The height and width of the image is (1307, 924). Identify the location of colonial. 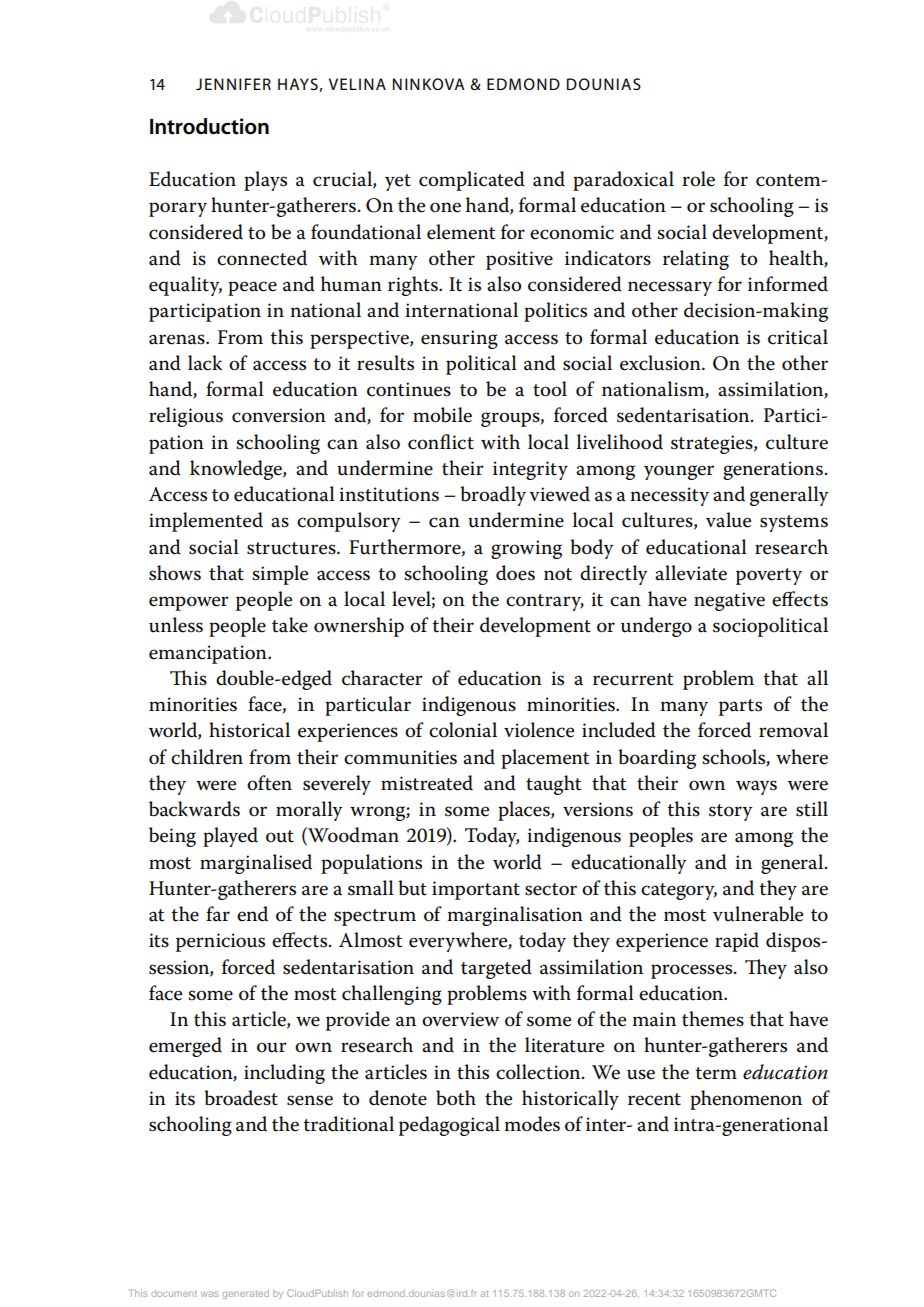
(463, 730).
